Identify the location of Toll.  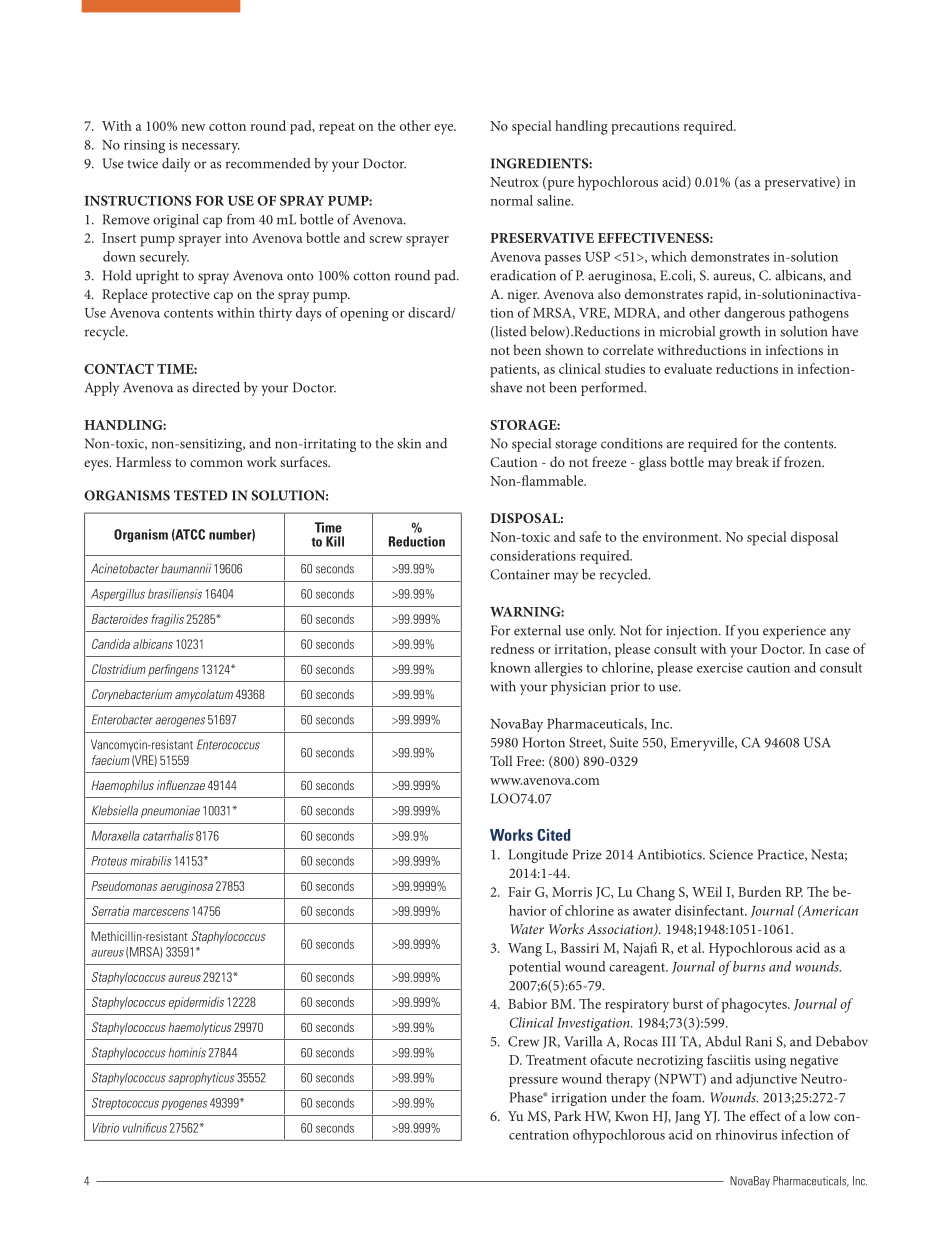
(501, 760).
